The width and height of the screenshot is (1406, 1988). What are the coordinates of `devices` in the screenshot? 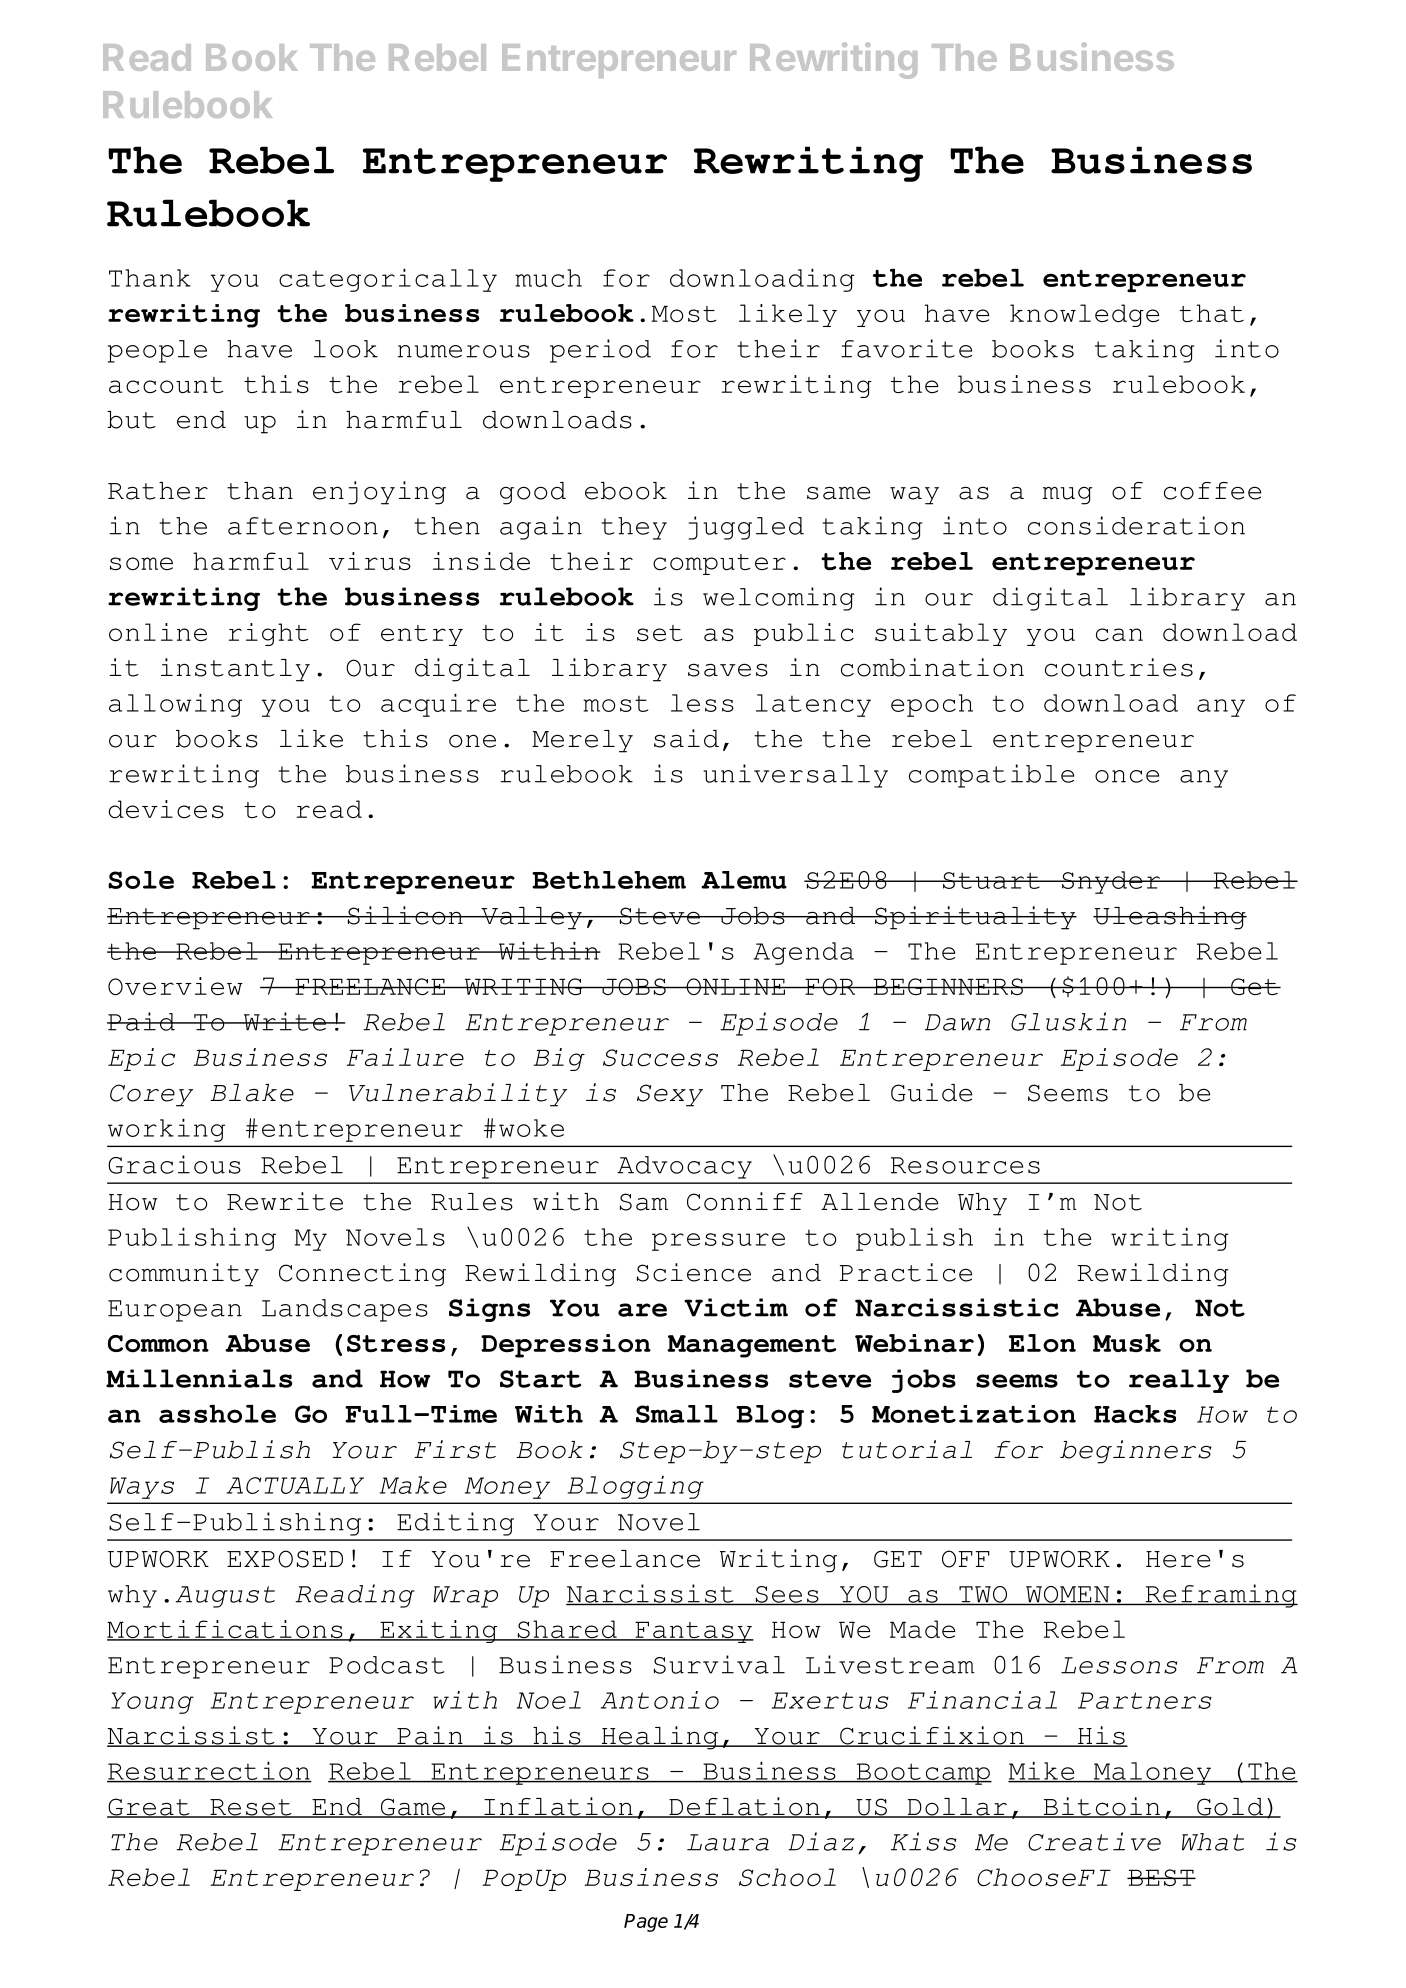 It's located at (166, 809).
